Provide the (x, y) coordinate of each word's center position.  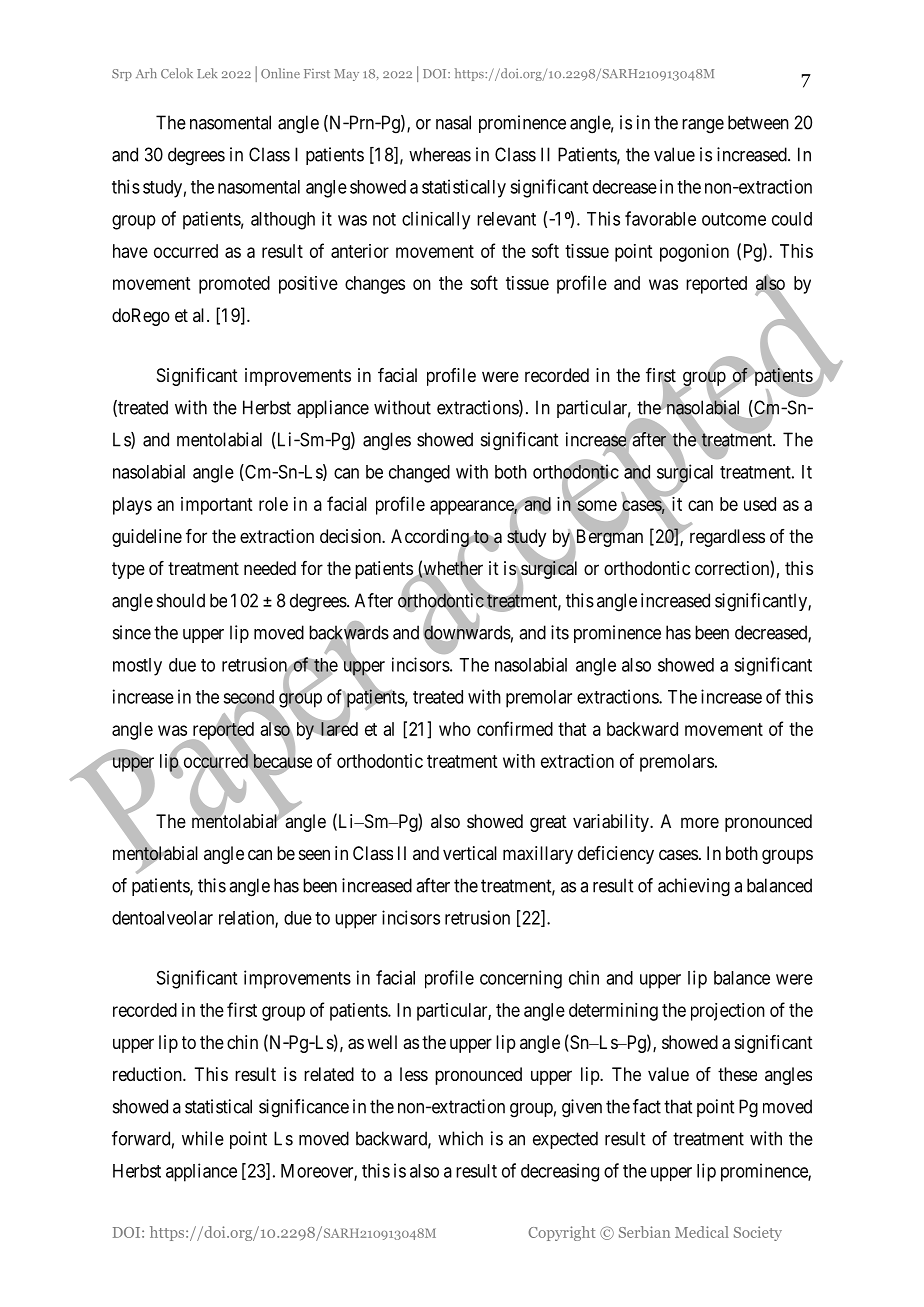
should (181, 600)
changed (419, 474)
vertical (470, 853)
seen (314, 854)
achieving (694, 887)
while (203, 1138)
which (460, 1138)
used (760, 504)
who (455, 729)
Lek (207, 73)
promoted (234, 285)
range (703, 126)
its (560, 632)
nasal (453, 122)
